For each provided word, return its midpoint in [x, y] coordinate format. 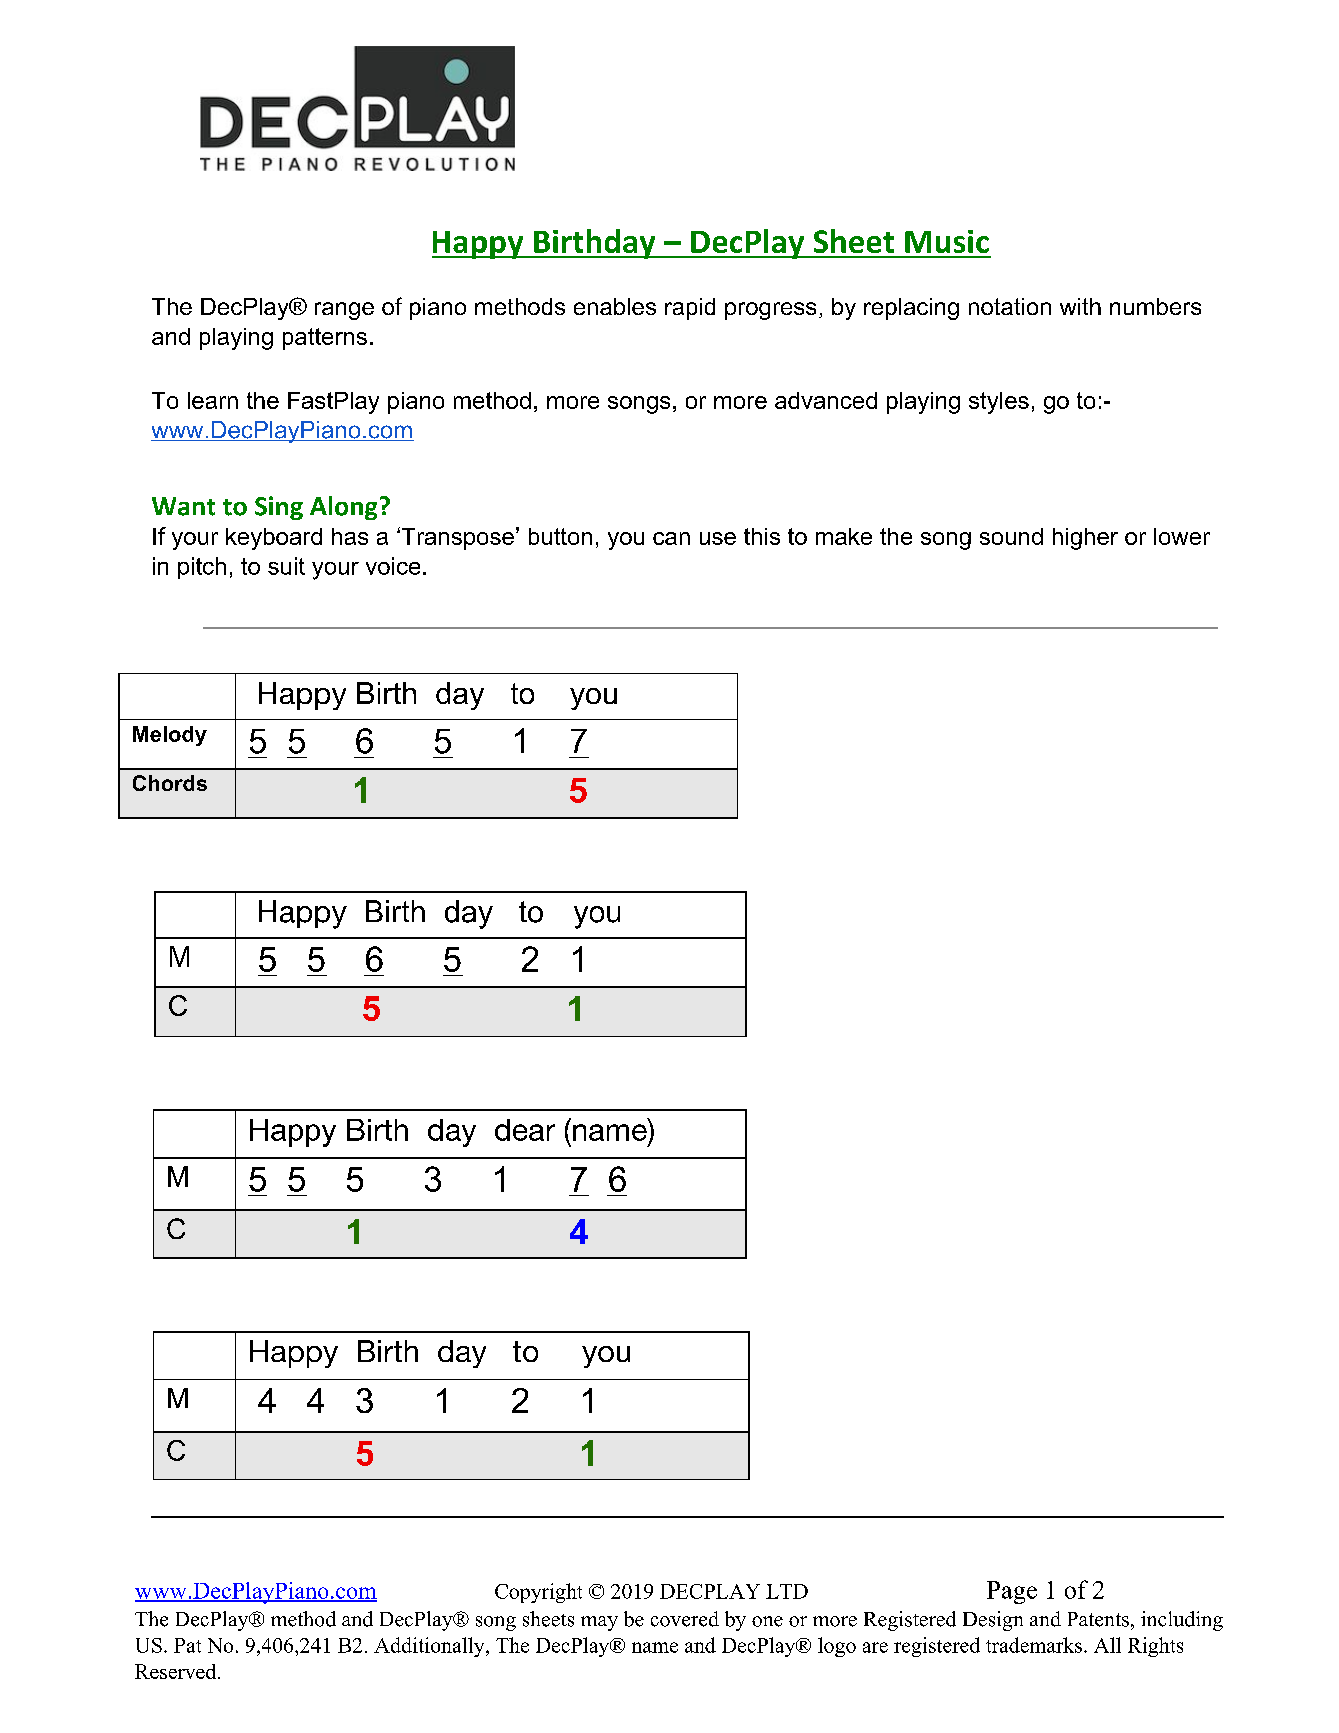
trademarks [1034, 1645]
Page [1012, 1592]
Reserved [177, 1671]
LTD [787, 1591]
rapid [690, 309]
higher [1085, 539]
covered [685, 1619]
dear [525, 1130]
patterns [325, 339]
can [671, 538]
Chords [170, 783]
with [1080, 306]
